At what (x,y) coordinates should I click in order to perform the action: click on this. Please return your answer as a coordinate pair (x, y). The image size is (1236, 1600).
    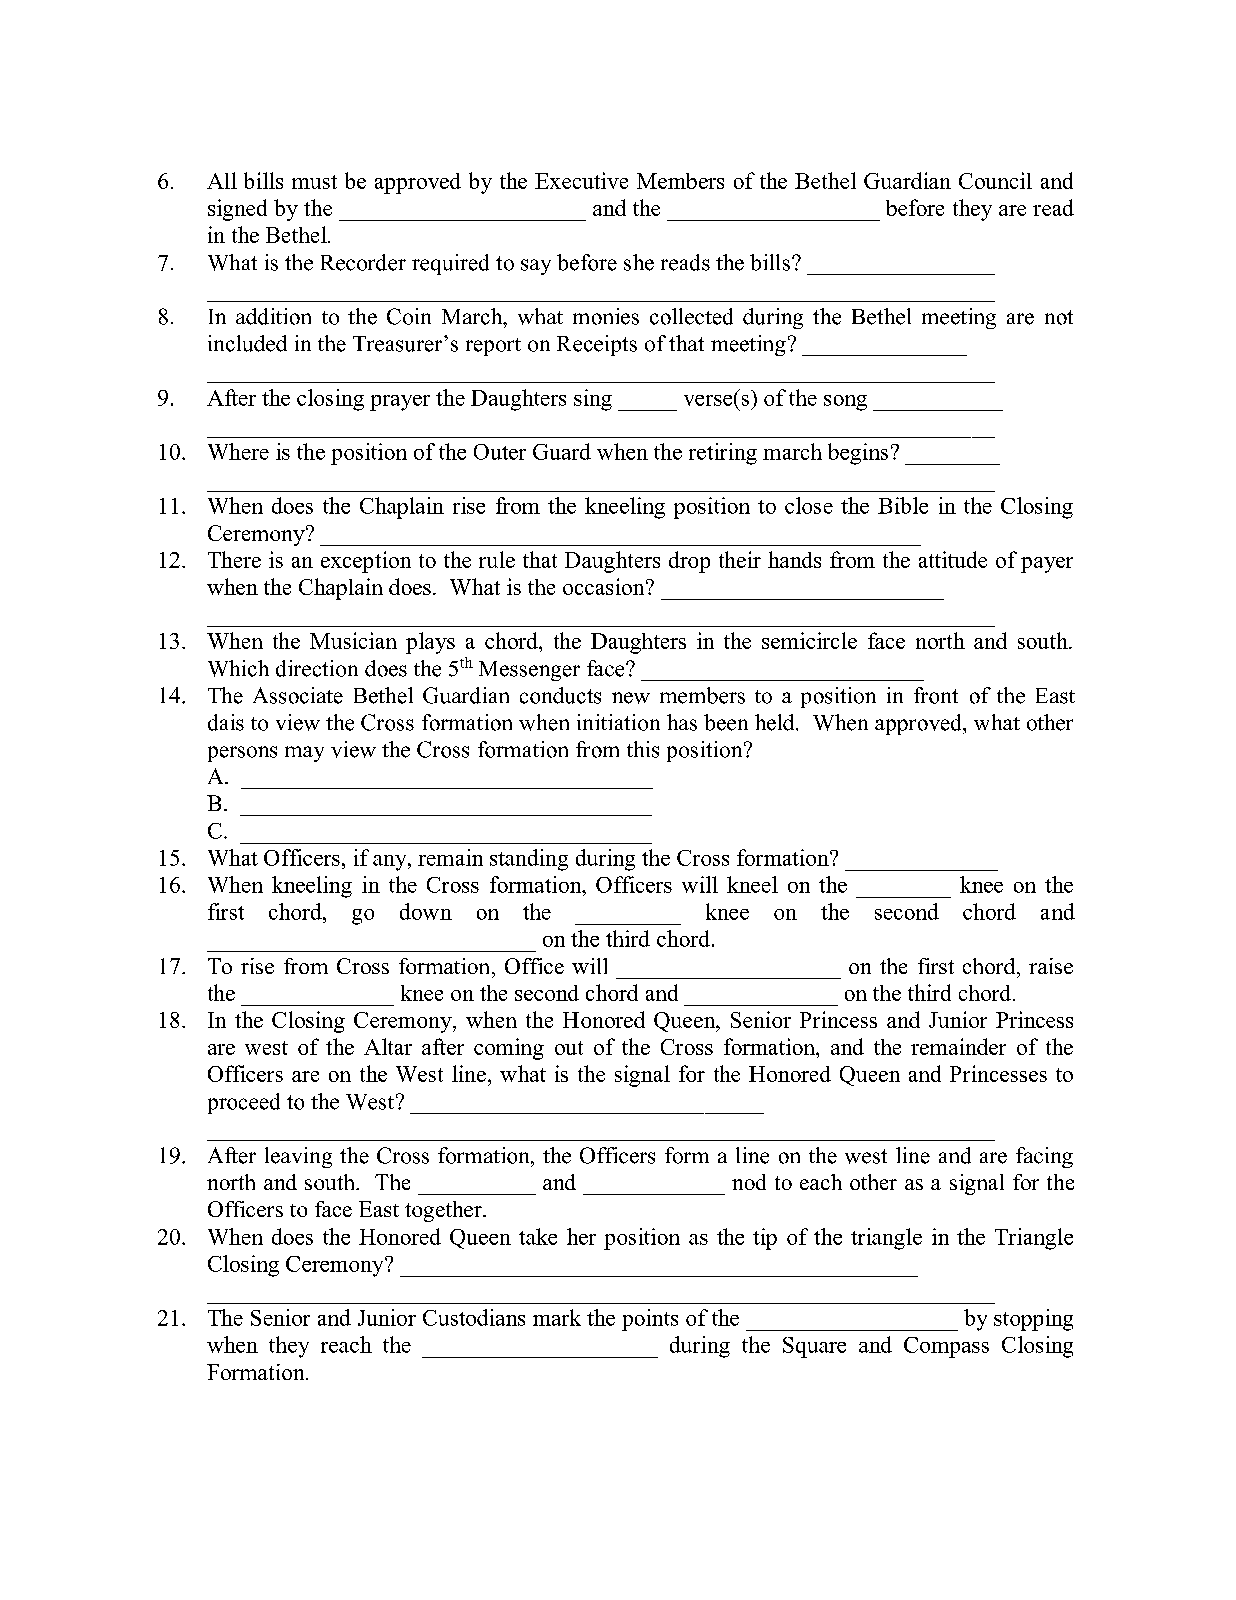
    Looking at the image, I should click on (643, 749).
